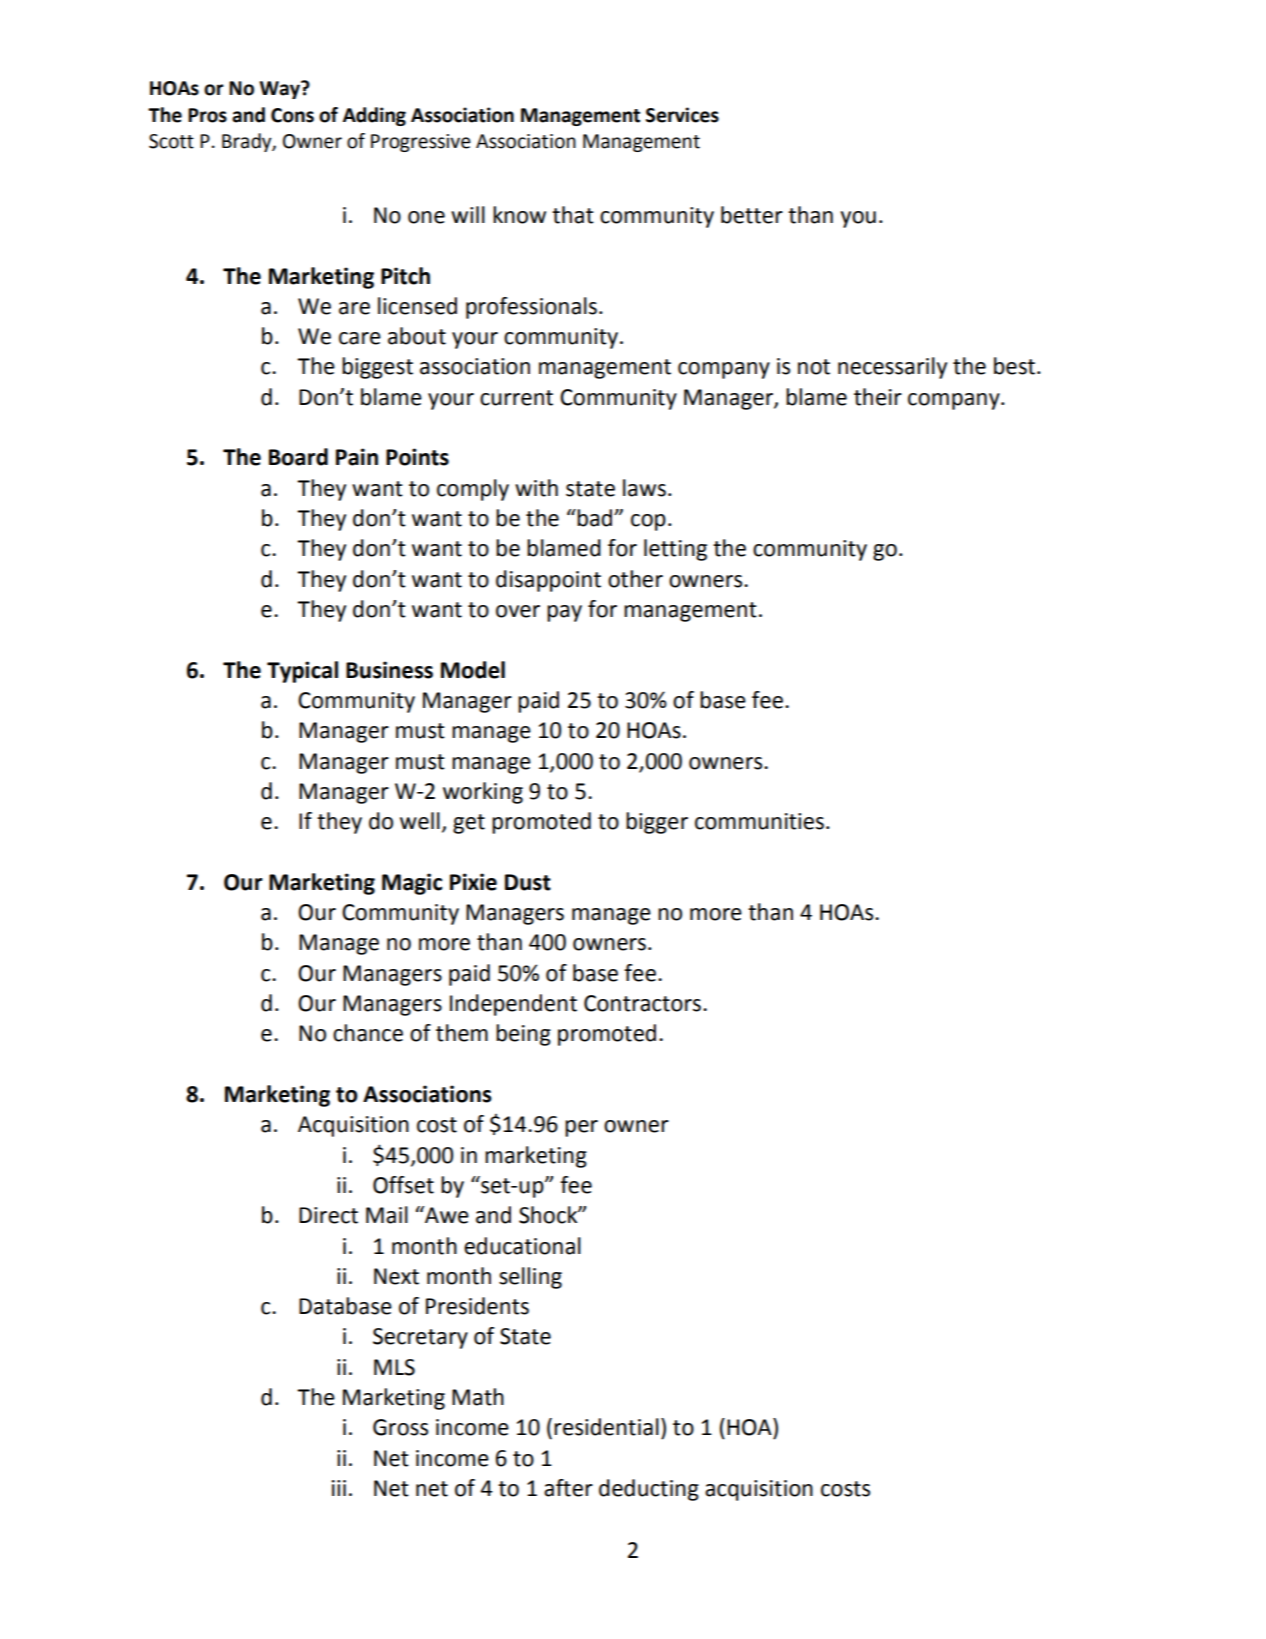 The width and height of the document is (1266, 1639). Describe the element at coordinates (759, 821) in the document. I see `communities` at that location.
